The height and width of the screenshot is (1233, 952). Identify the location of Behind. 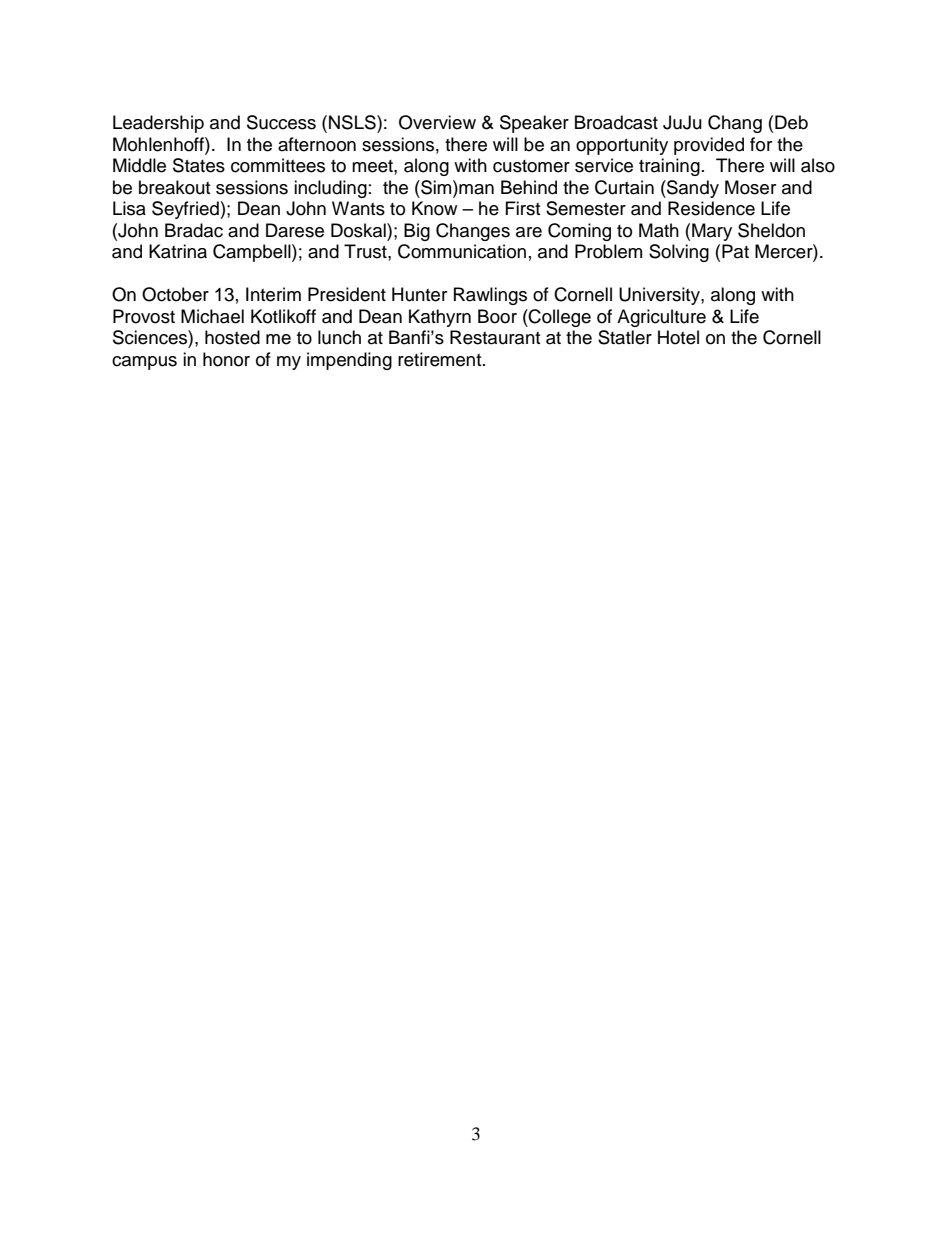
(529, 187).
